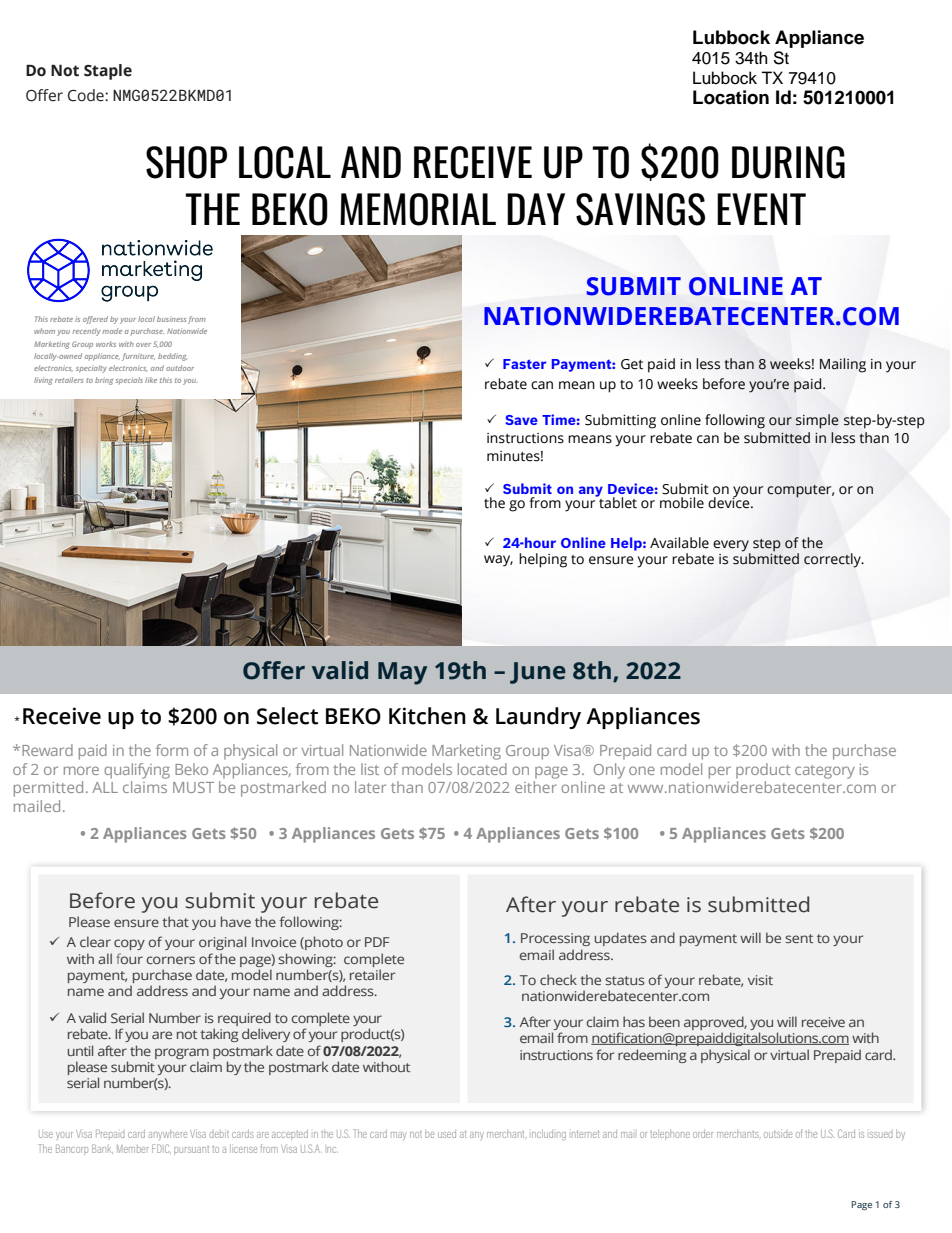  Describe the element at coordinates (731, 97) in the page. I see `Location` at that location.
